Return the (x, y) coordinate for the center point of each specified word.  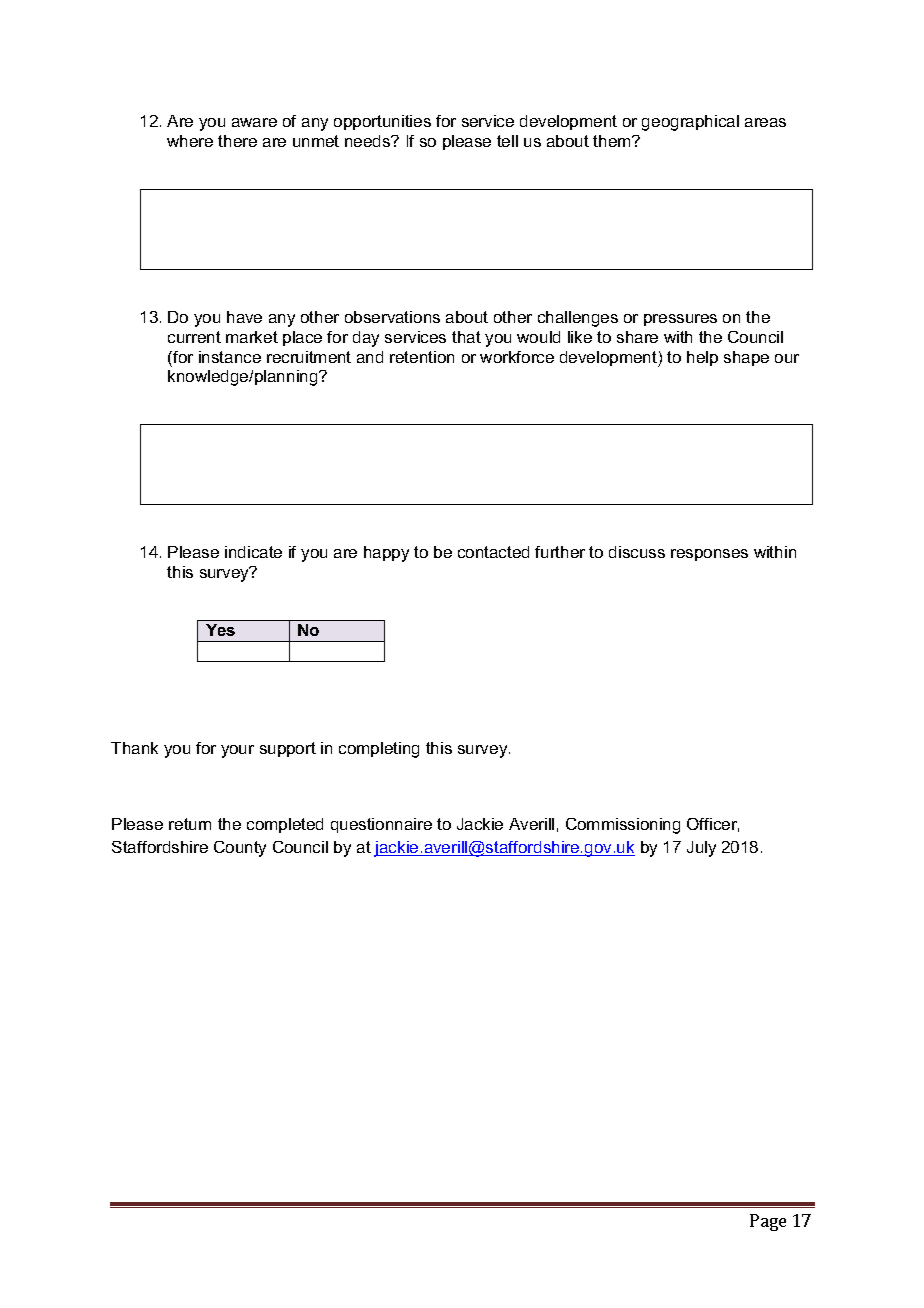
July (701, 849)
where (190, 141)
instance (230, 357)
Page (768, 1222)
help (702, 358)
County (240, 849)
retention (422, 357)
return (190, 824)
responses (709, 555)
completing (379, 750)
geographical (690, 123)
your (237, 751)
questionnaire (381, 825)
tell (507, 141)
